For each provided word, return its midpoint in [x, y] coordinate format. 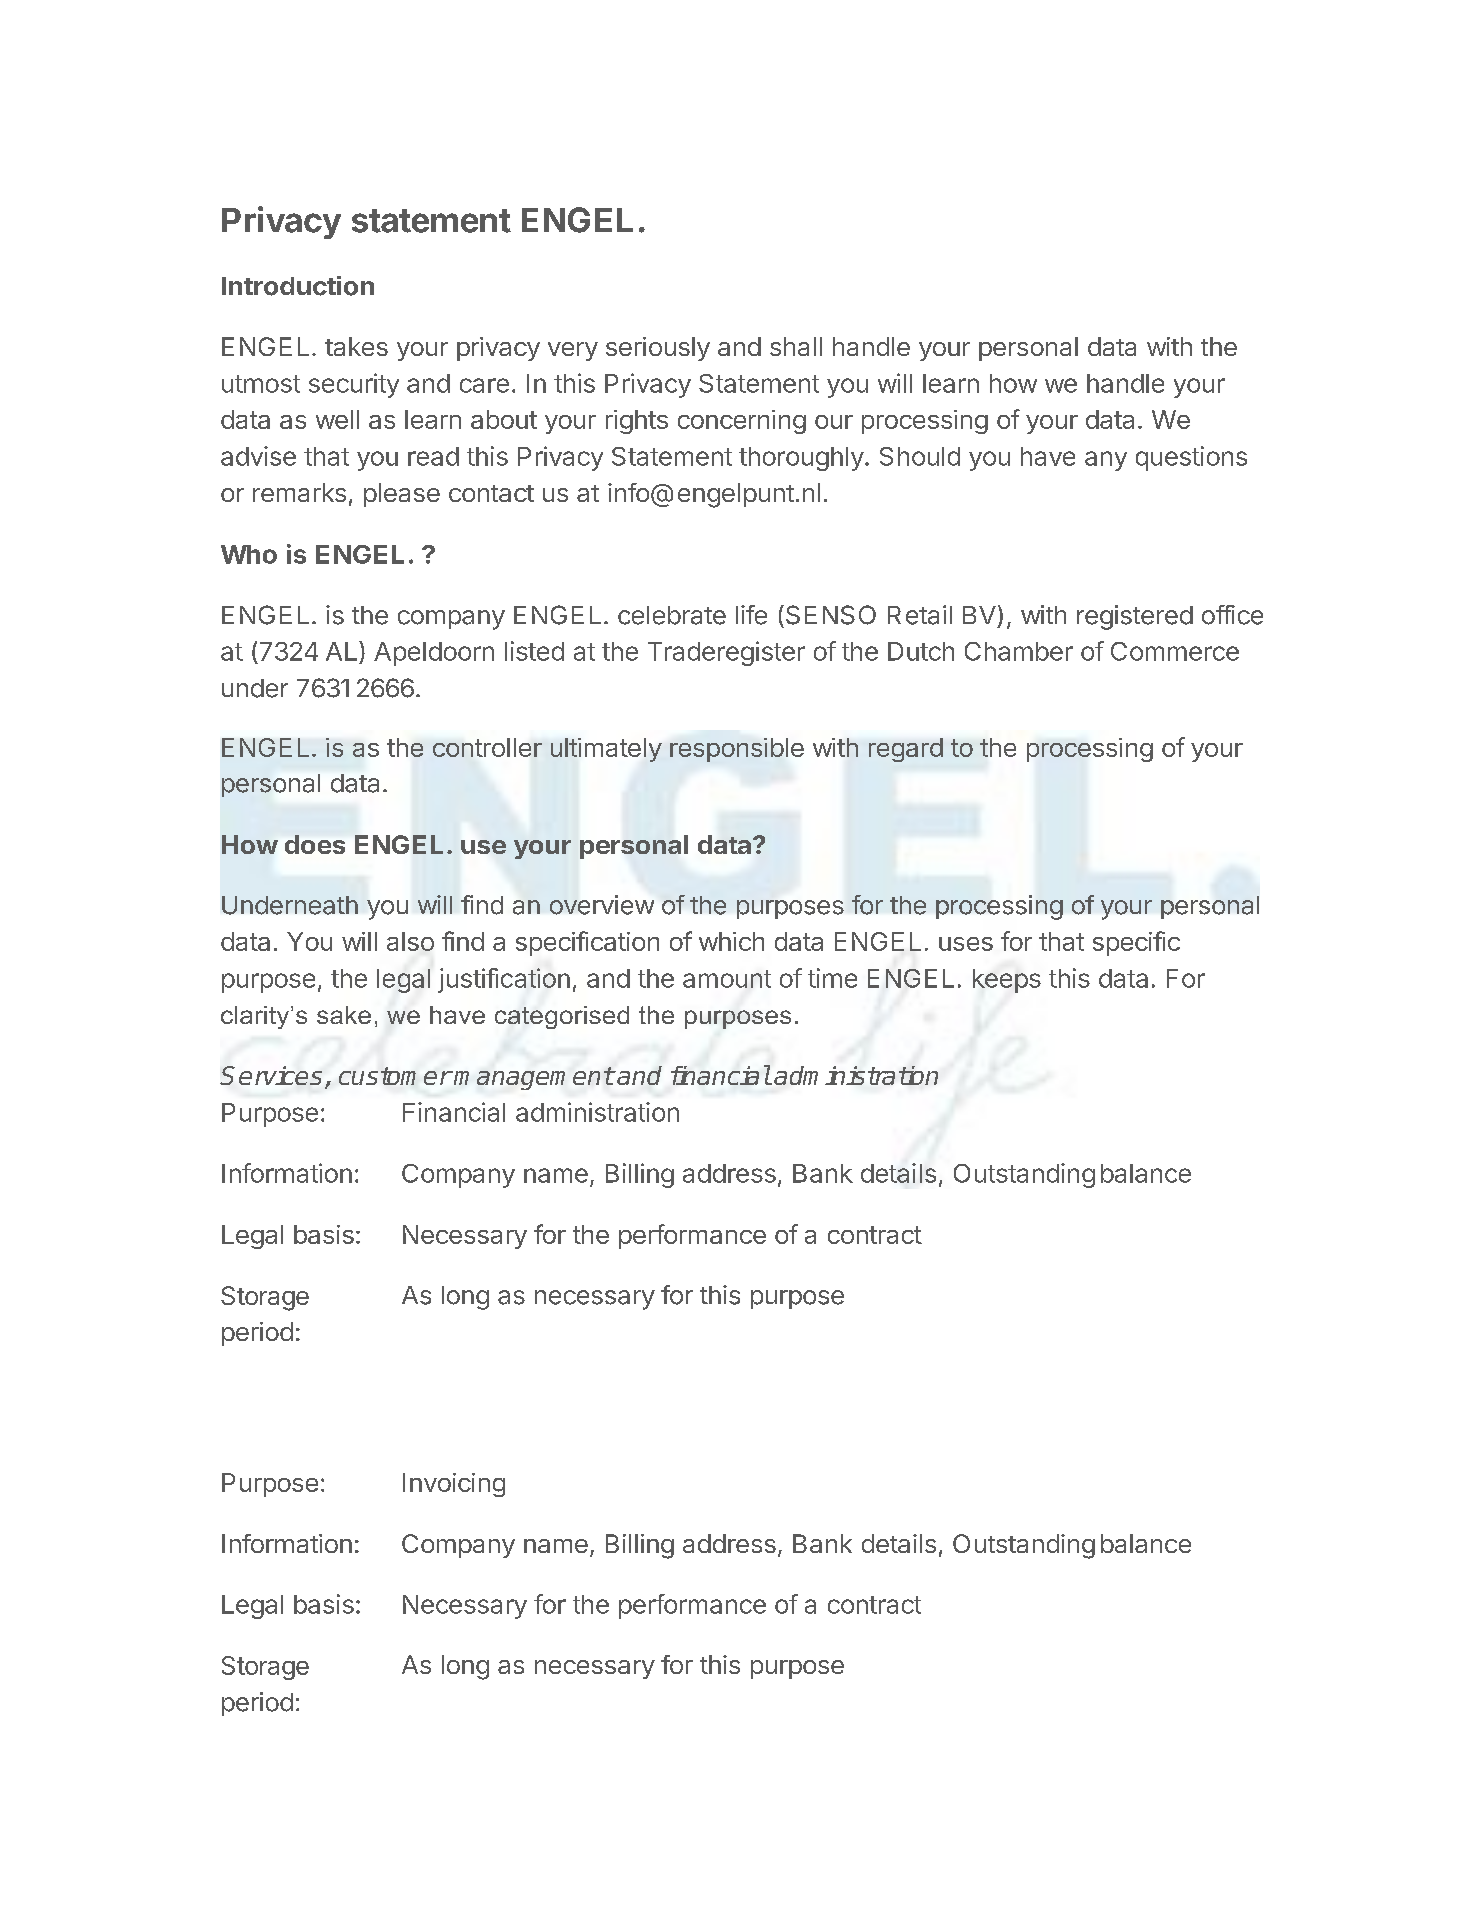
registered [1135, 617]
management [533, 1078]
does [315, 844]
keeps [1007, 981]
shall [796, 346]
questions [1191, 458]
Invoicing [454, 1485]
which [731, 941]
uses [966, 944]
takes [356, 346]
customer [395, 1076]
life [751, 615]
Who [249, 554]
